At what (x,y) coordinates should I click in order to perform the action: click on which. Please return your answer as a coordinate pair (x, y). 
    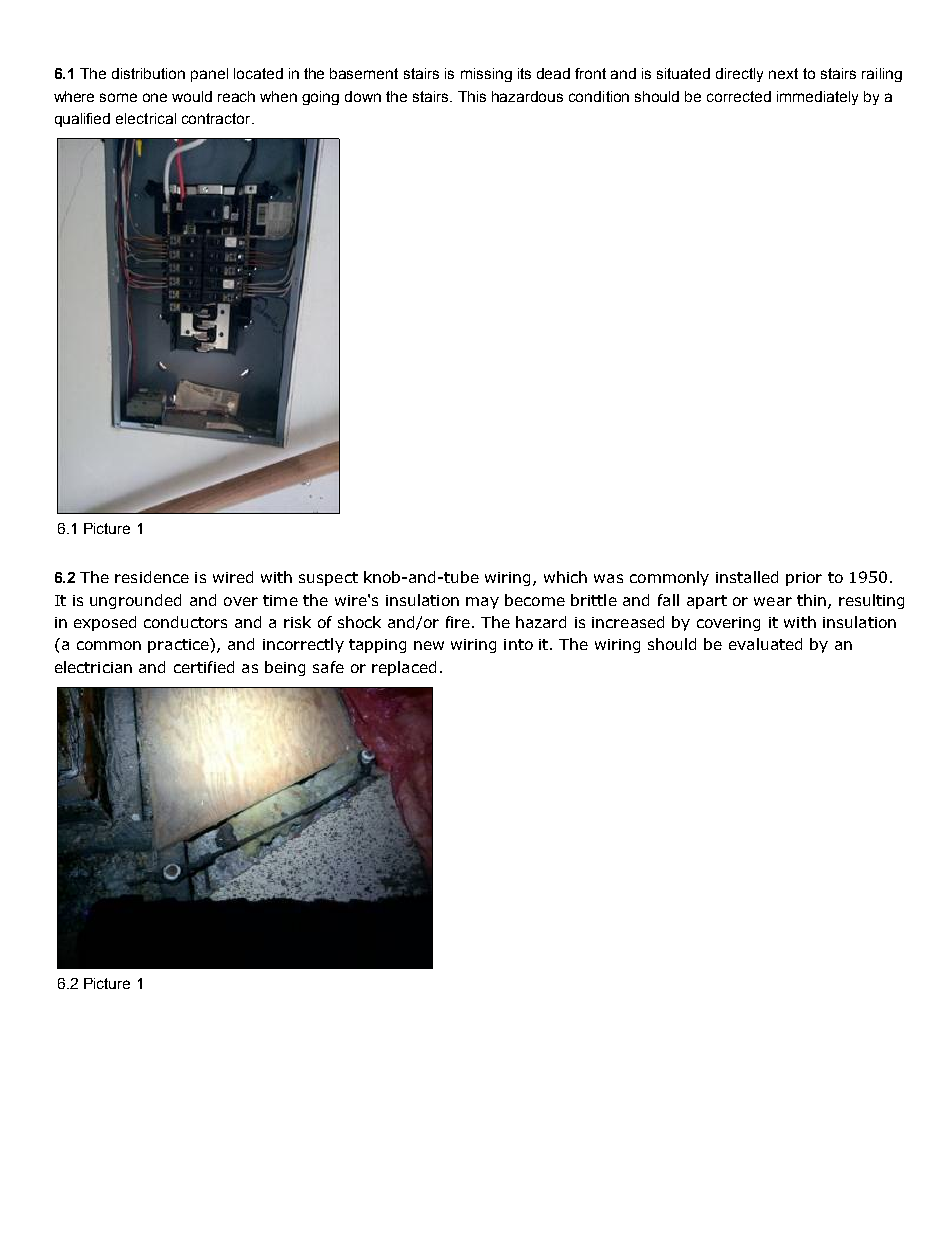
    Looking at the image, I should click on (565, 577).
